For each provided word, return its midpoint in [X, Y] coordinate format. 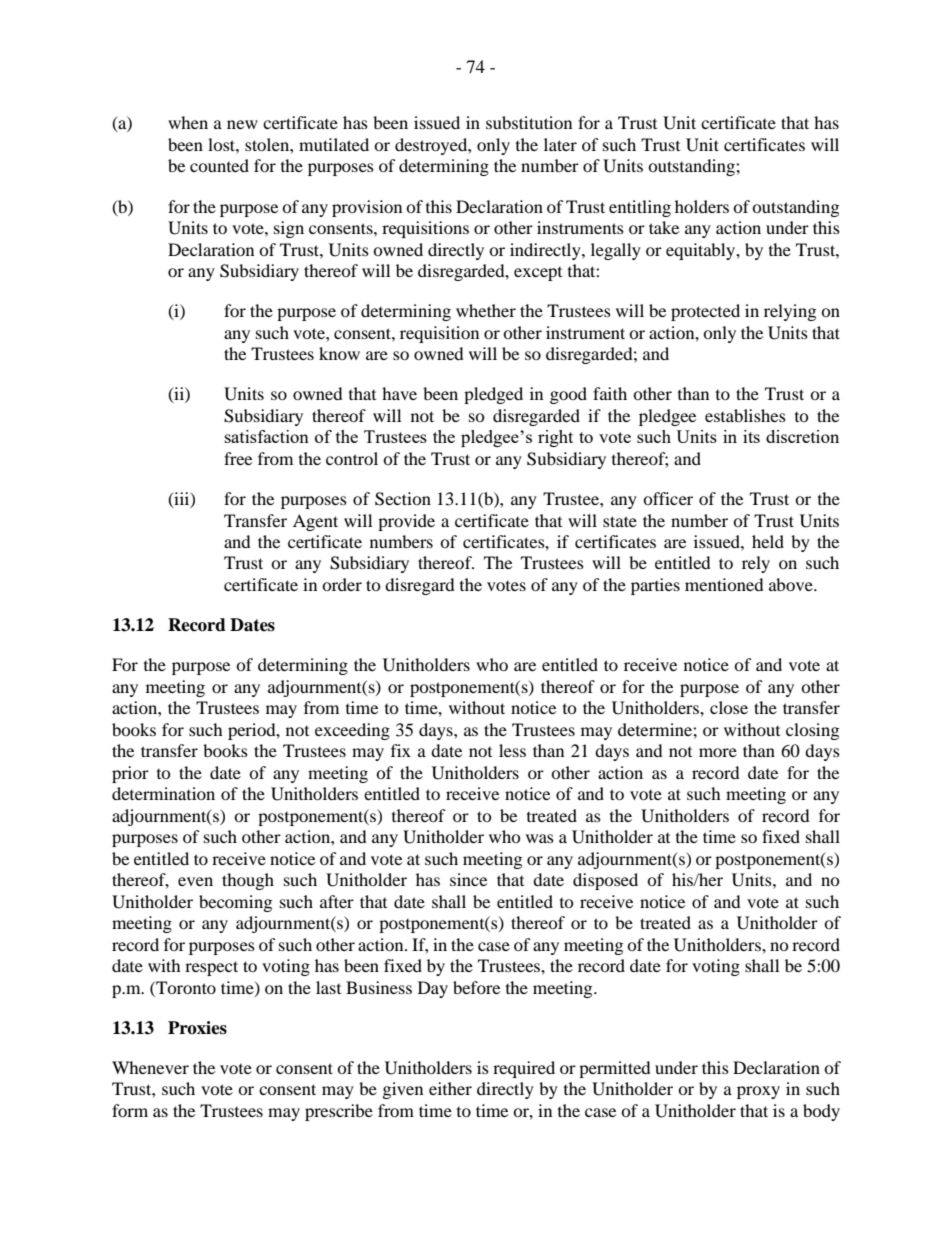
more [718, 752]
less [512, 750]
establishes [745, 415]
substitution [529, 122]
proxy [758, 1092]
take [664, 227]
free [238, 458]
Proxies [197, 1028]
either [450, 1088]
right [555, 438]
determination [163, 793]
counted [219, 165]
